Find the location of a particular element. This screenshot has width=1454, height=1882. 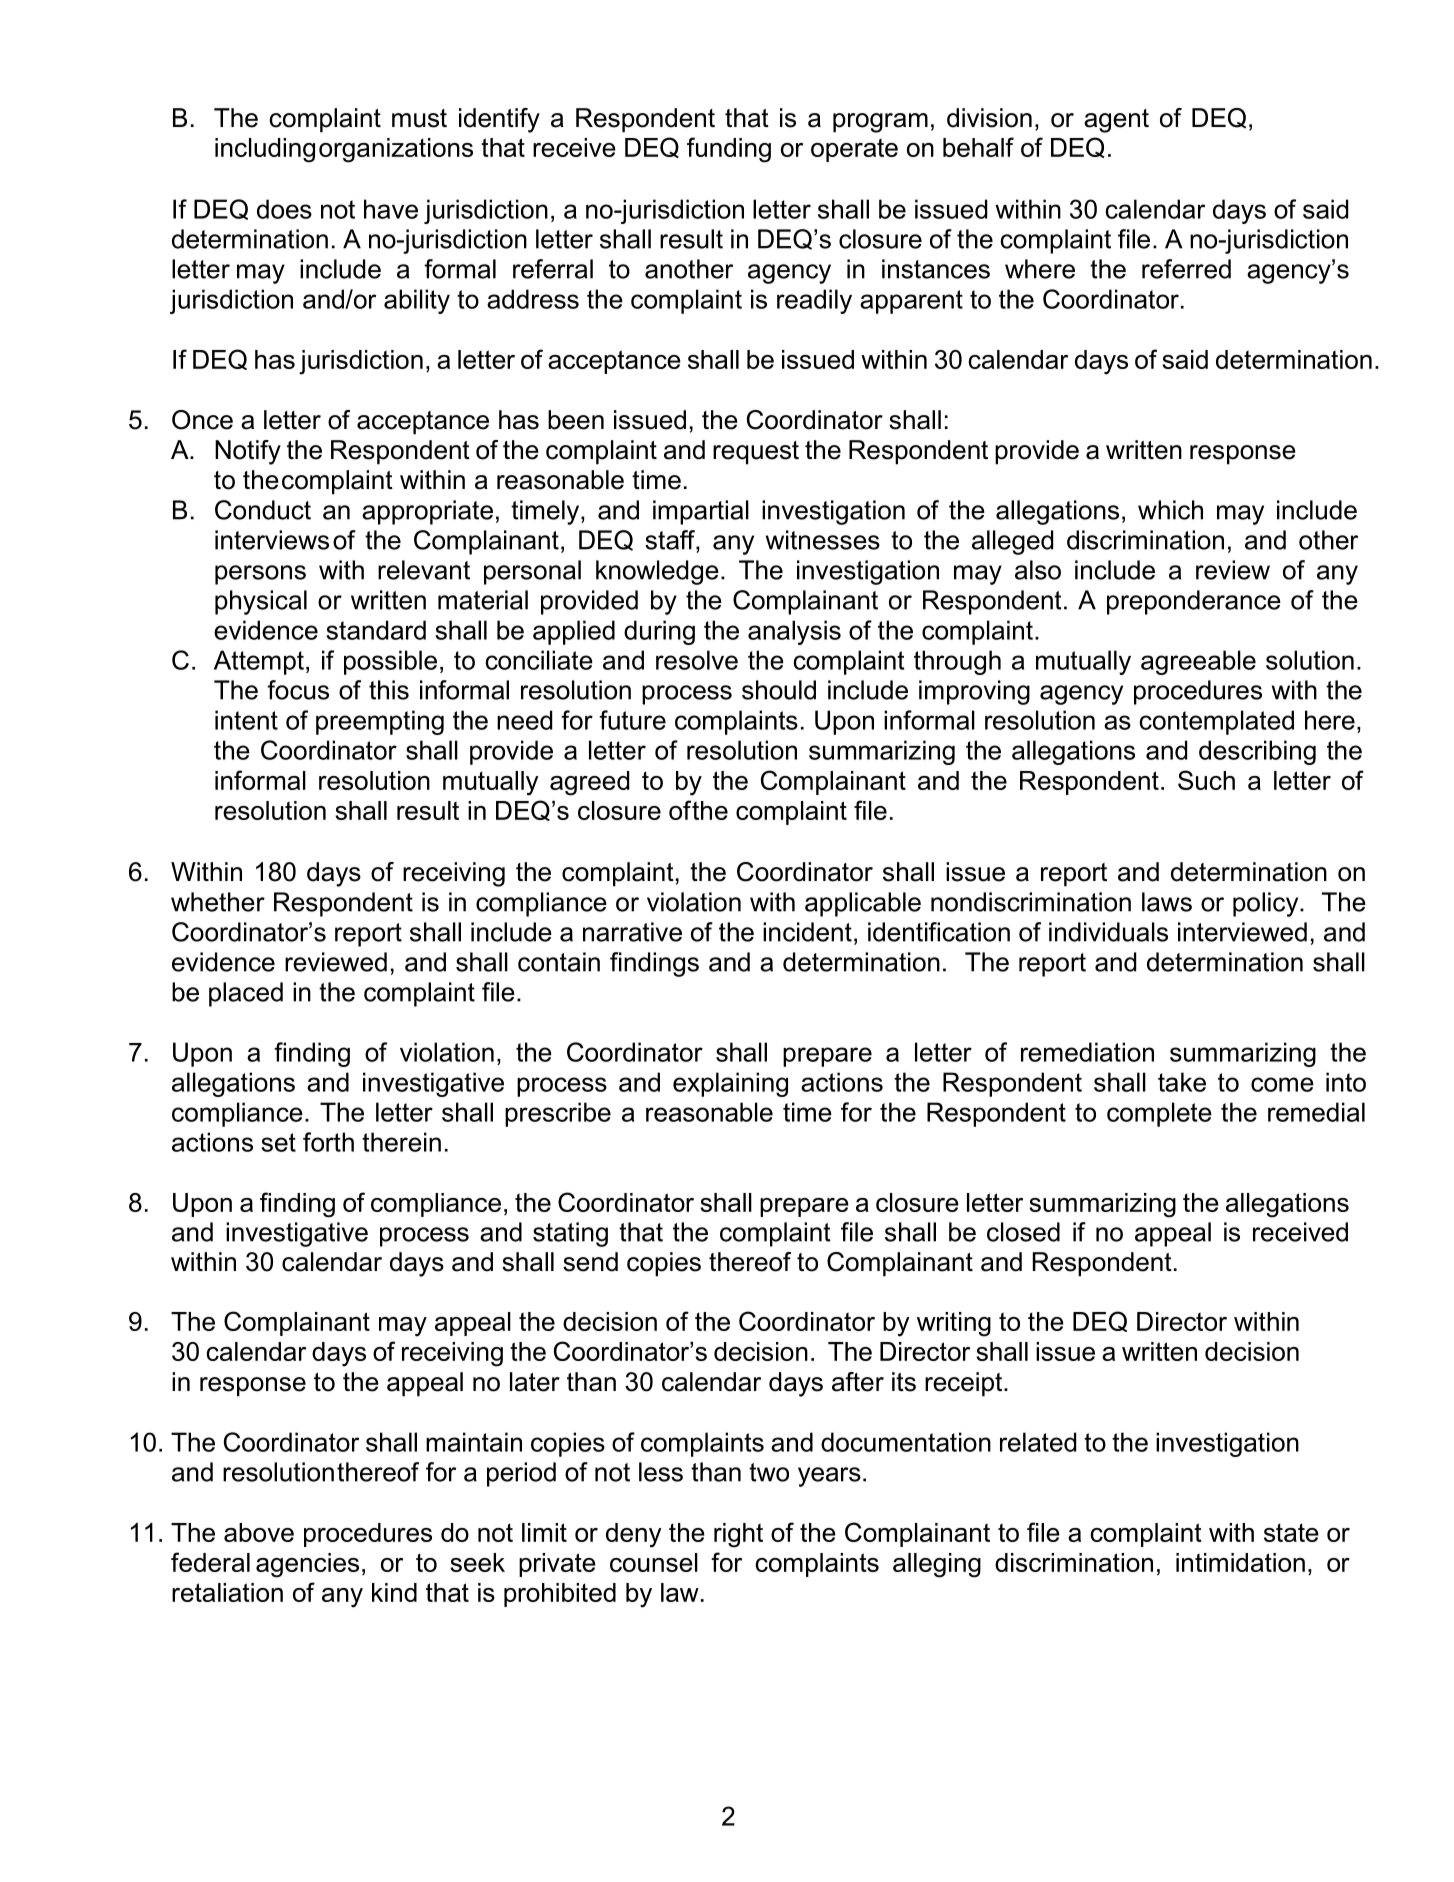

agencies is located at coordinates (307, 1565).
